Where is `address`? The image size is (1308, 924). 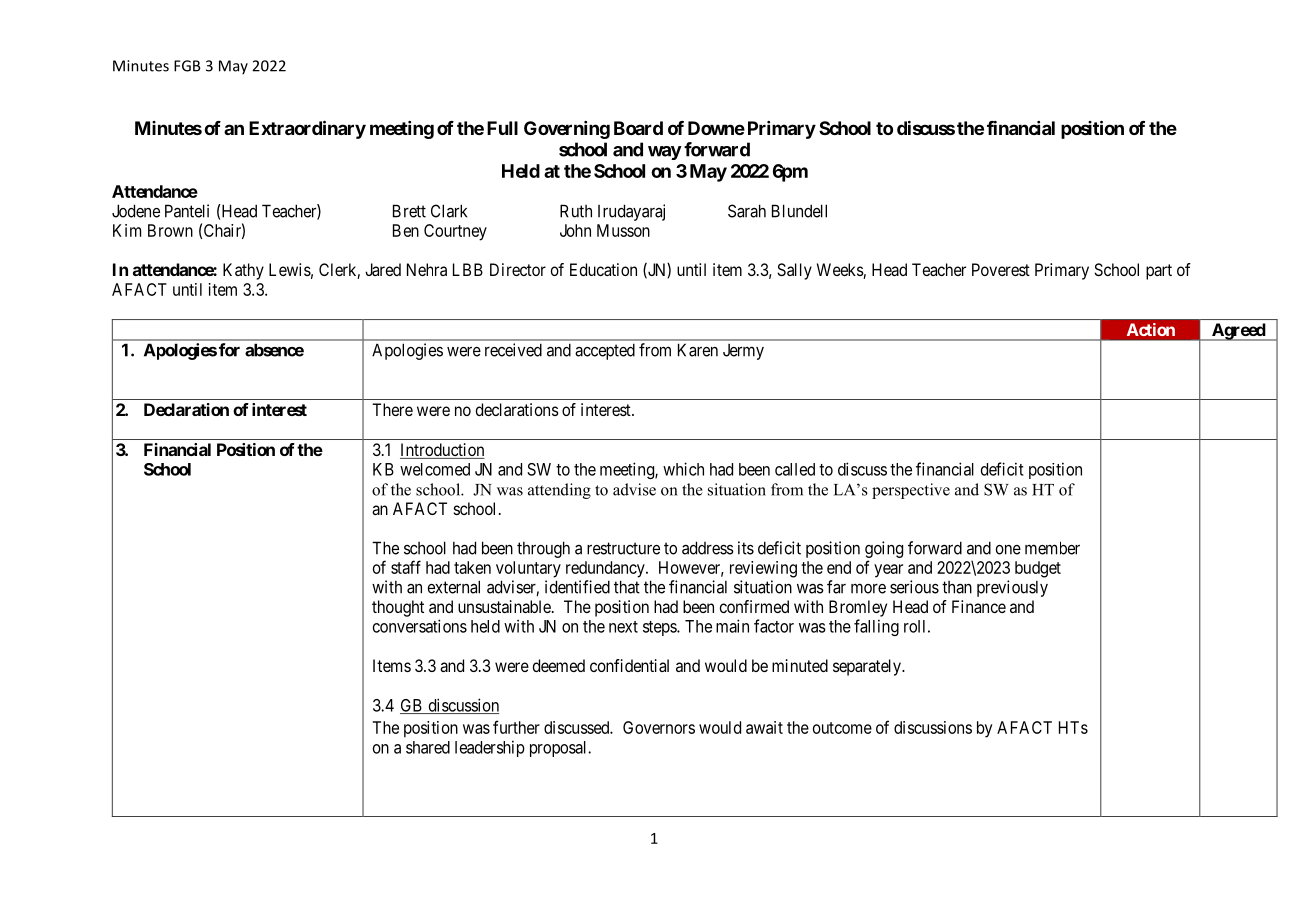 address is located at coordinates (708, 548).
